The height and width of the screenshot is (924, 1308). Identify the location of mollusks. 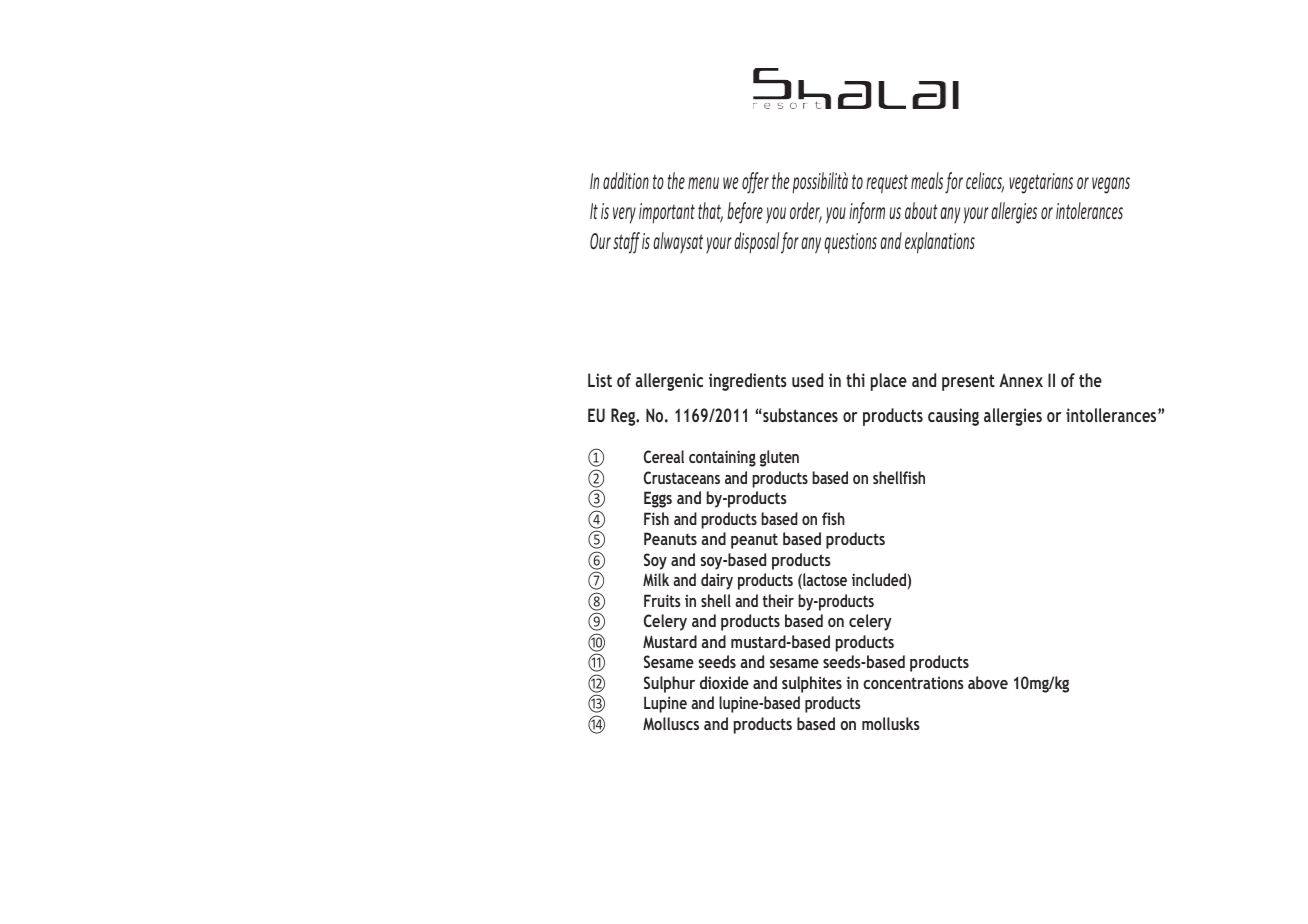
(891, 723).
